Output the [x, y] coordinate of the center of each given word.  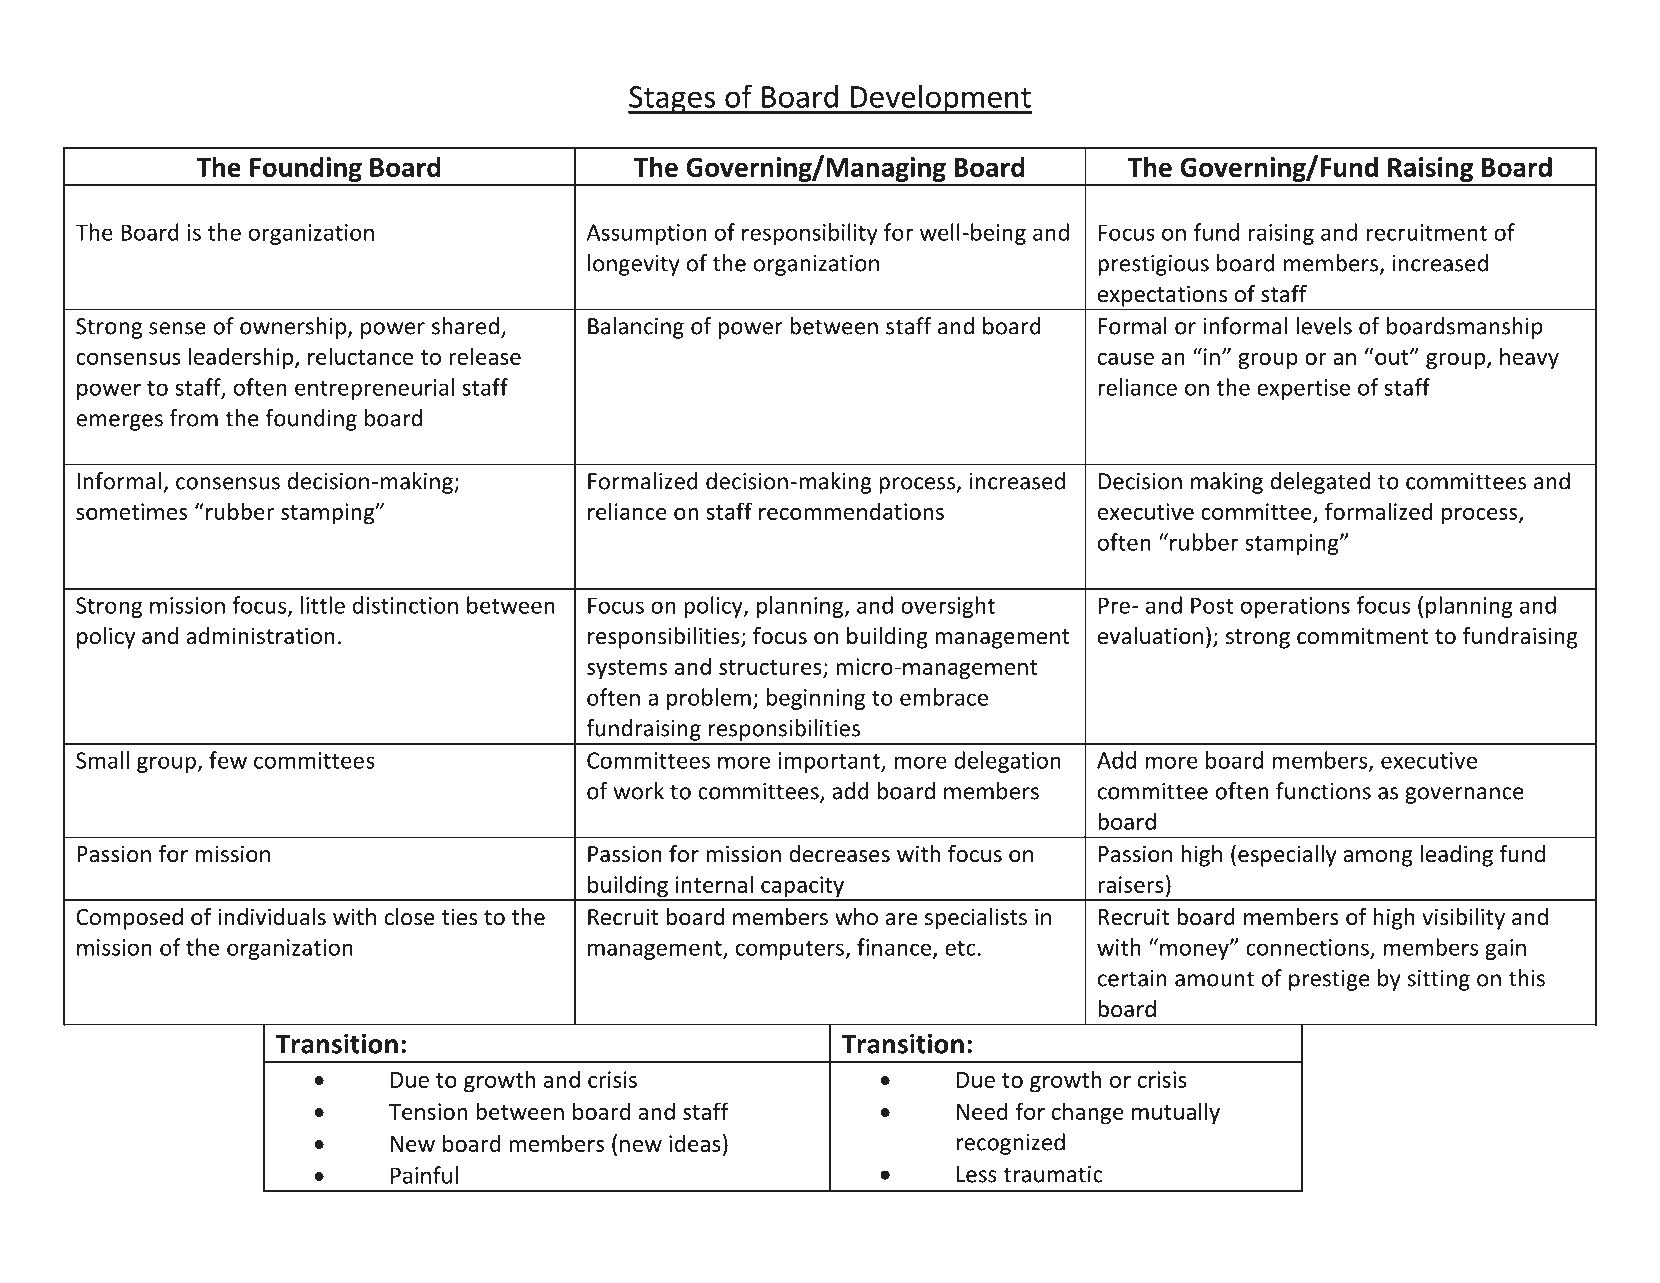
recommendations [851, 511]
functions [1323, 791]
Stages [672, 100]
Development [940, 99]
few [228, 760]
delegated [1320, 483]
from [194, 418]
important [830, 762]
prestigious [1153, 265]
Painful [424, 1175]
